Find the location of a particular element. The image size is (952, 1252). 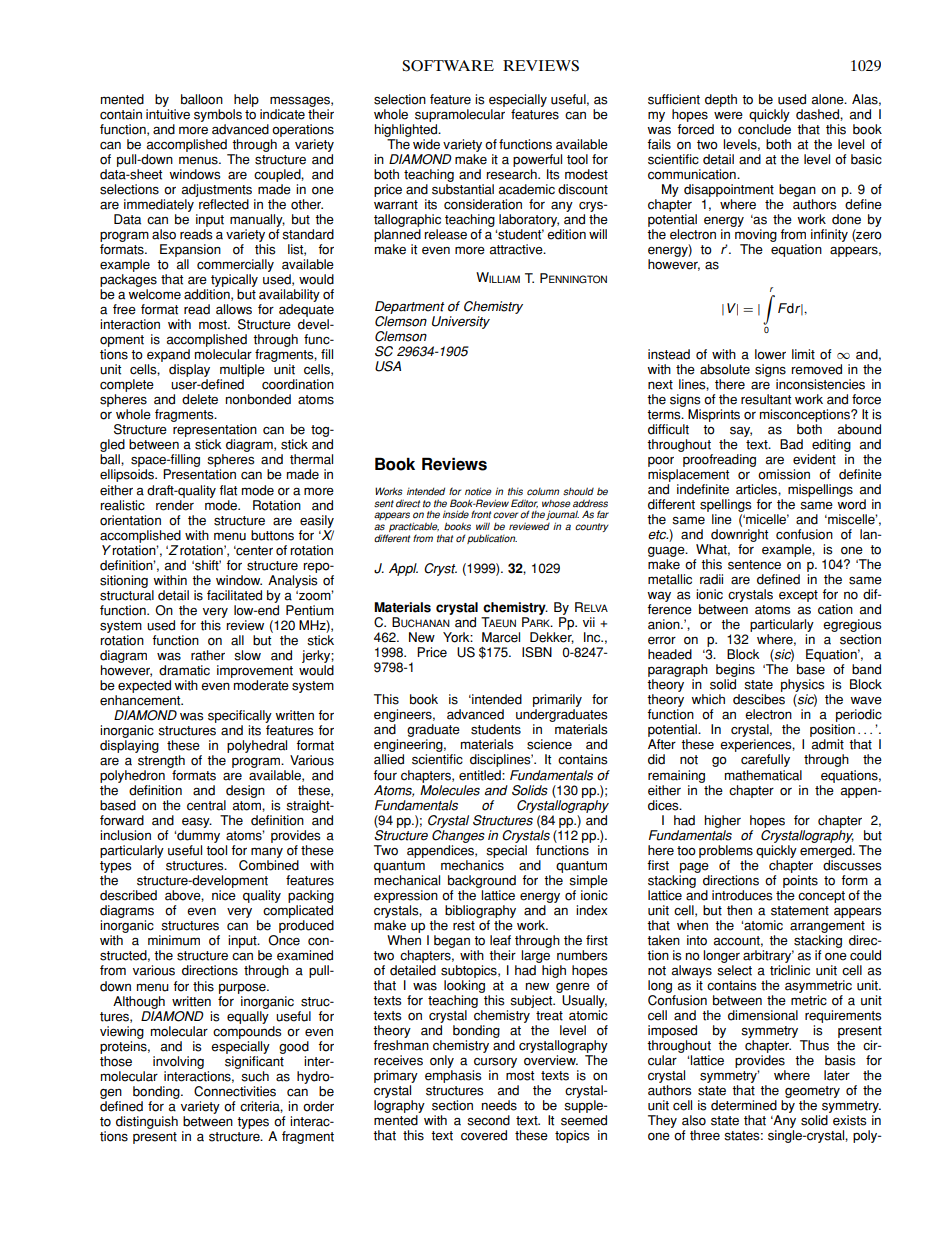

Marcel is located at coordinates (501, 637).
